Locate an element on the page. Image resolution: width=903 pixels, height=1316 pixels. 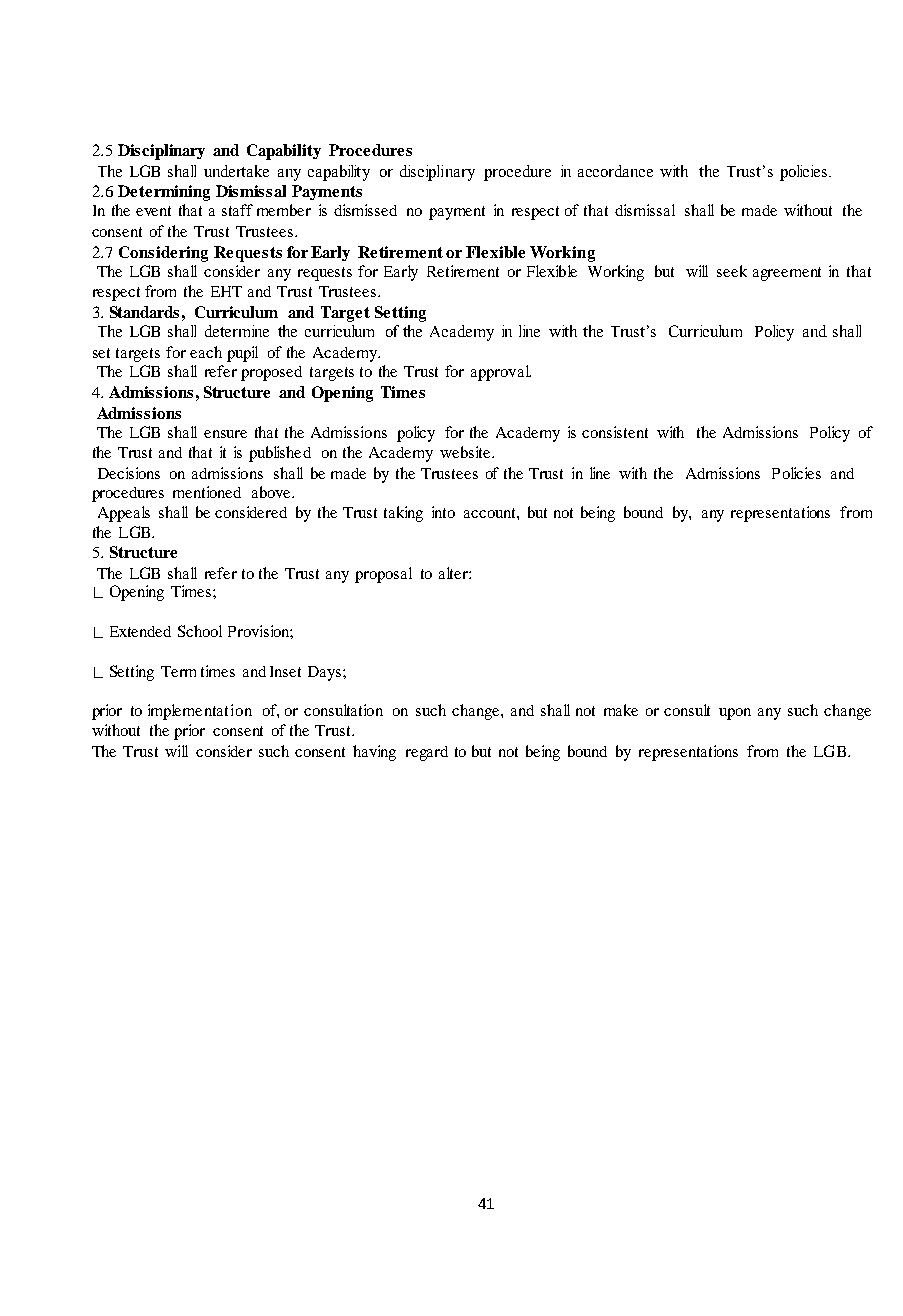
website is located at coordinates (466, 452).
